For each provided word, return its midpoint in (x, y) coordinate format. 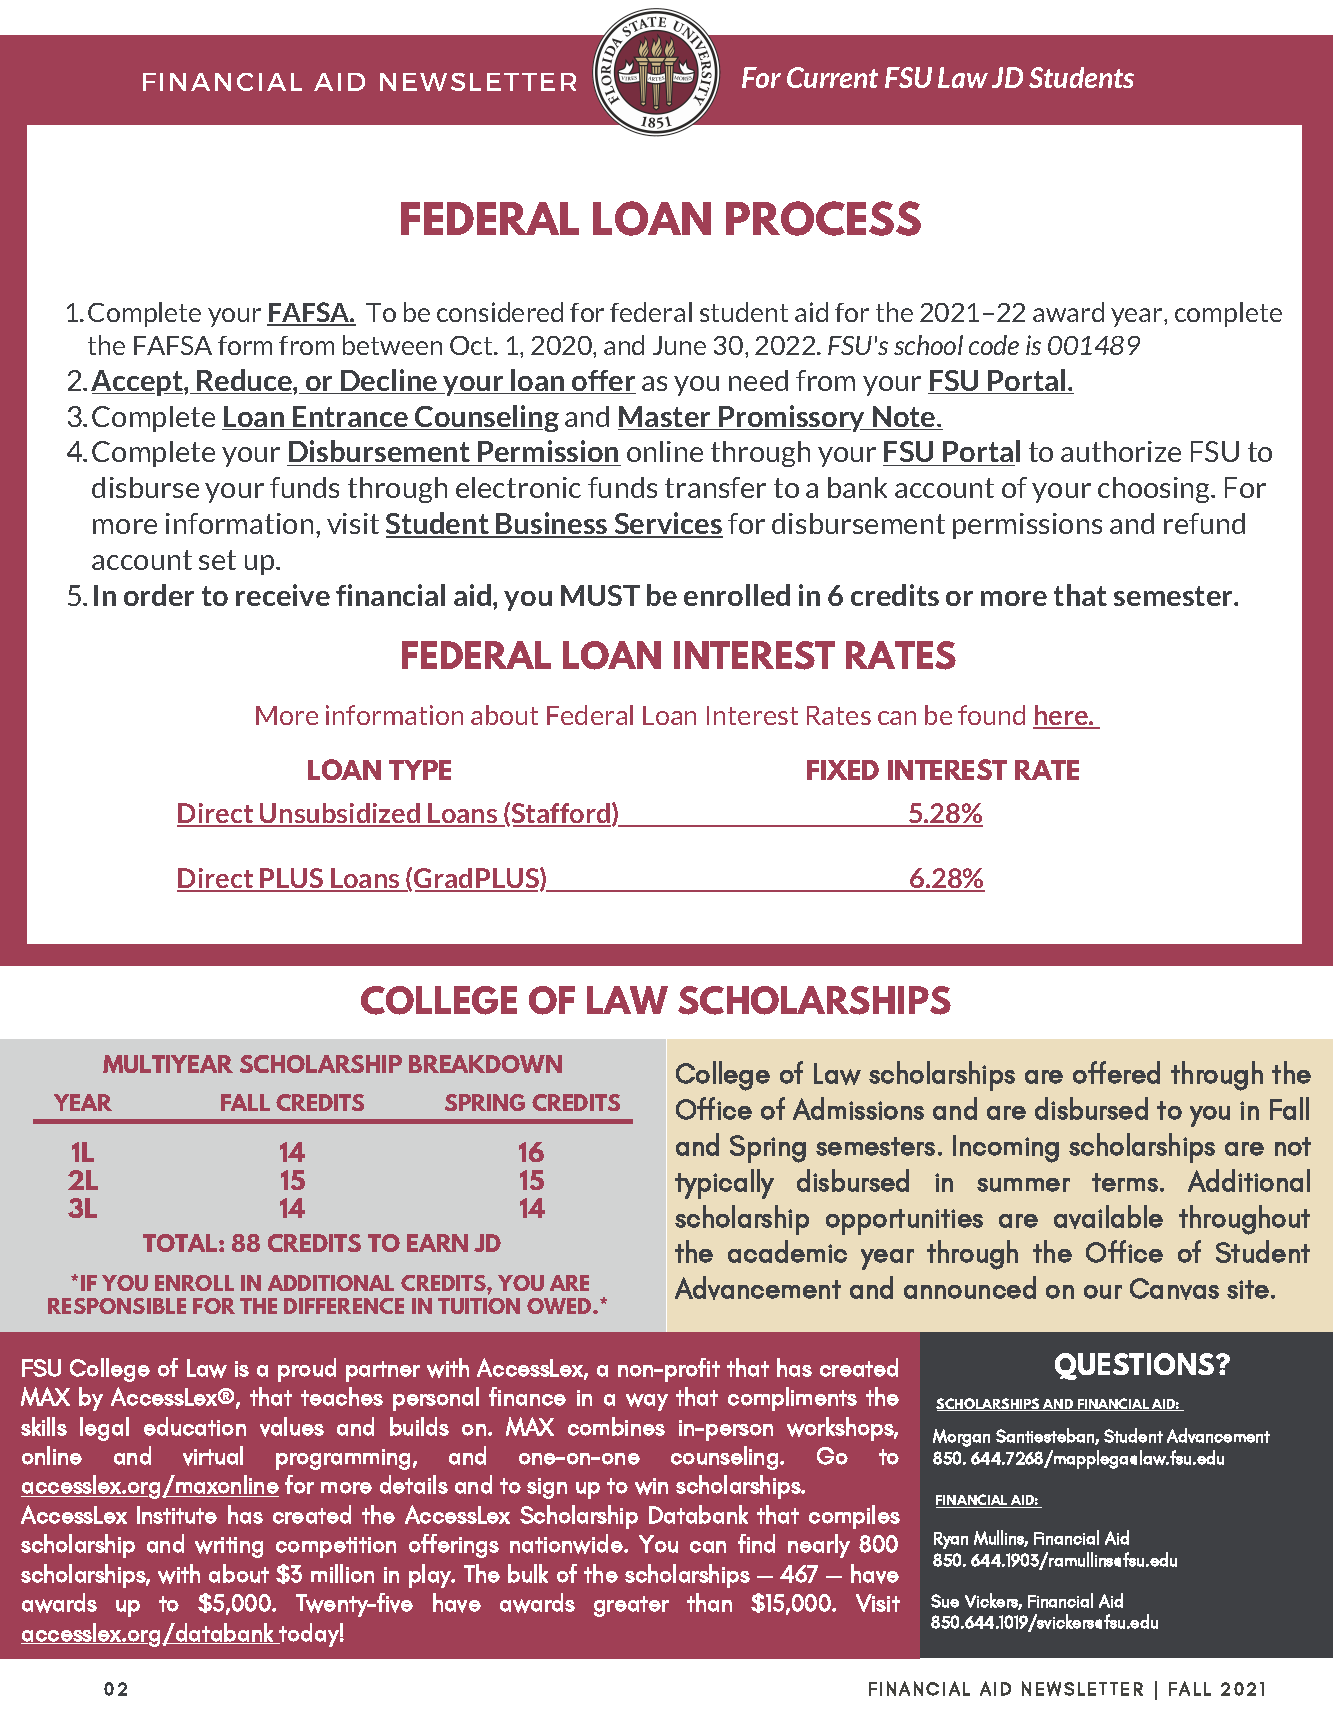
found (991, 715)
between (392, 345)
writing (229, 1547)
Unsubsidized (340, 814)
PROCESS (823, 218)
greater (631, 1606)
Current (832, 77)
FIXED (843, 770)
